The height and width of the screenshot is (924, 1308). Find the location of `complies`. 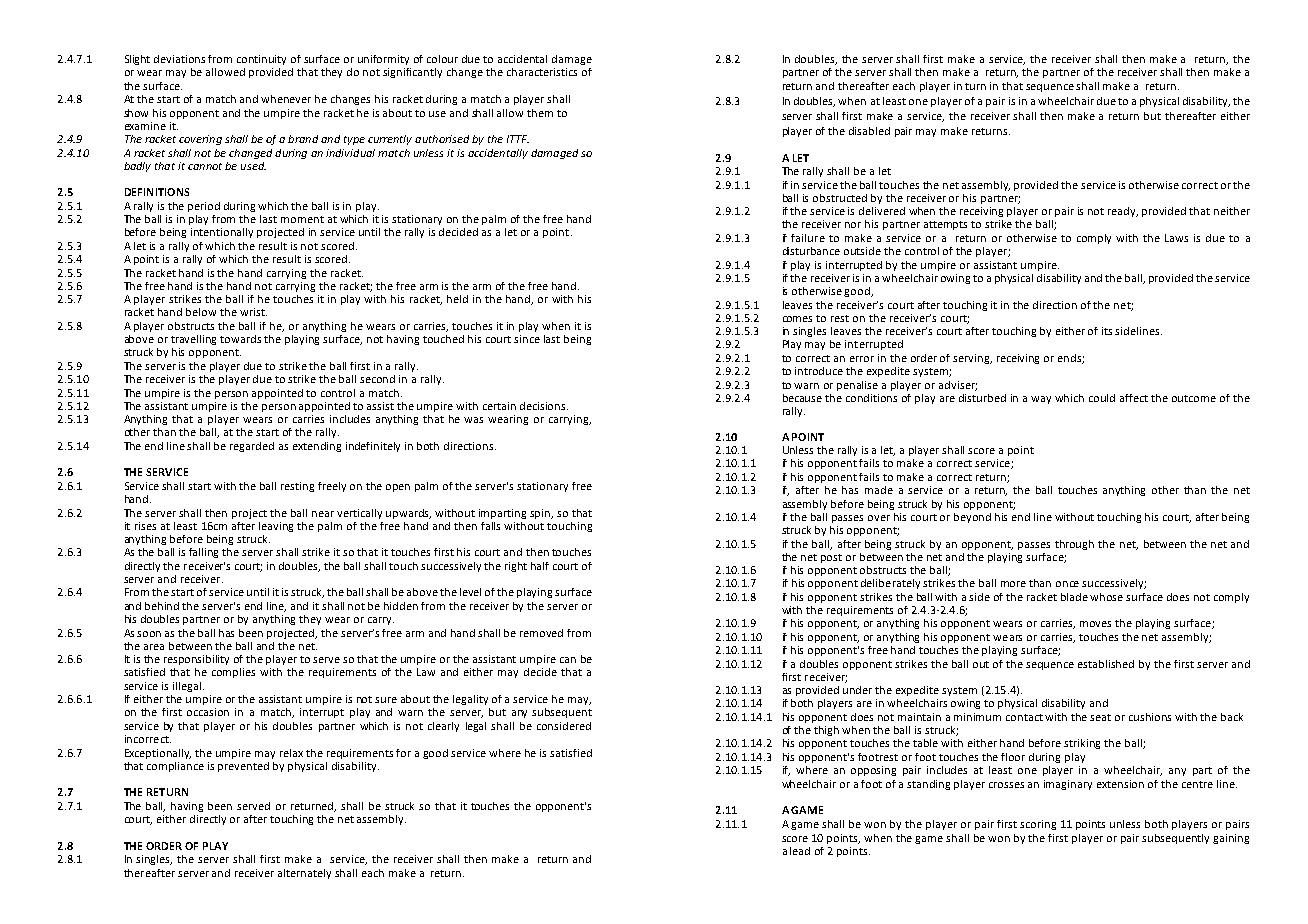

complies is located at coordinates (233, 673).
